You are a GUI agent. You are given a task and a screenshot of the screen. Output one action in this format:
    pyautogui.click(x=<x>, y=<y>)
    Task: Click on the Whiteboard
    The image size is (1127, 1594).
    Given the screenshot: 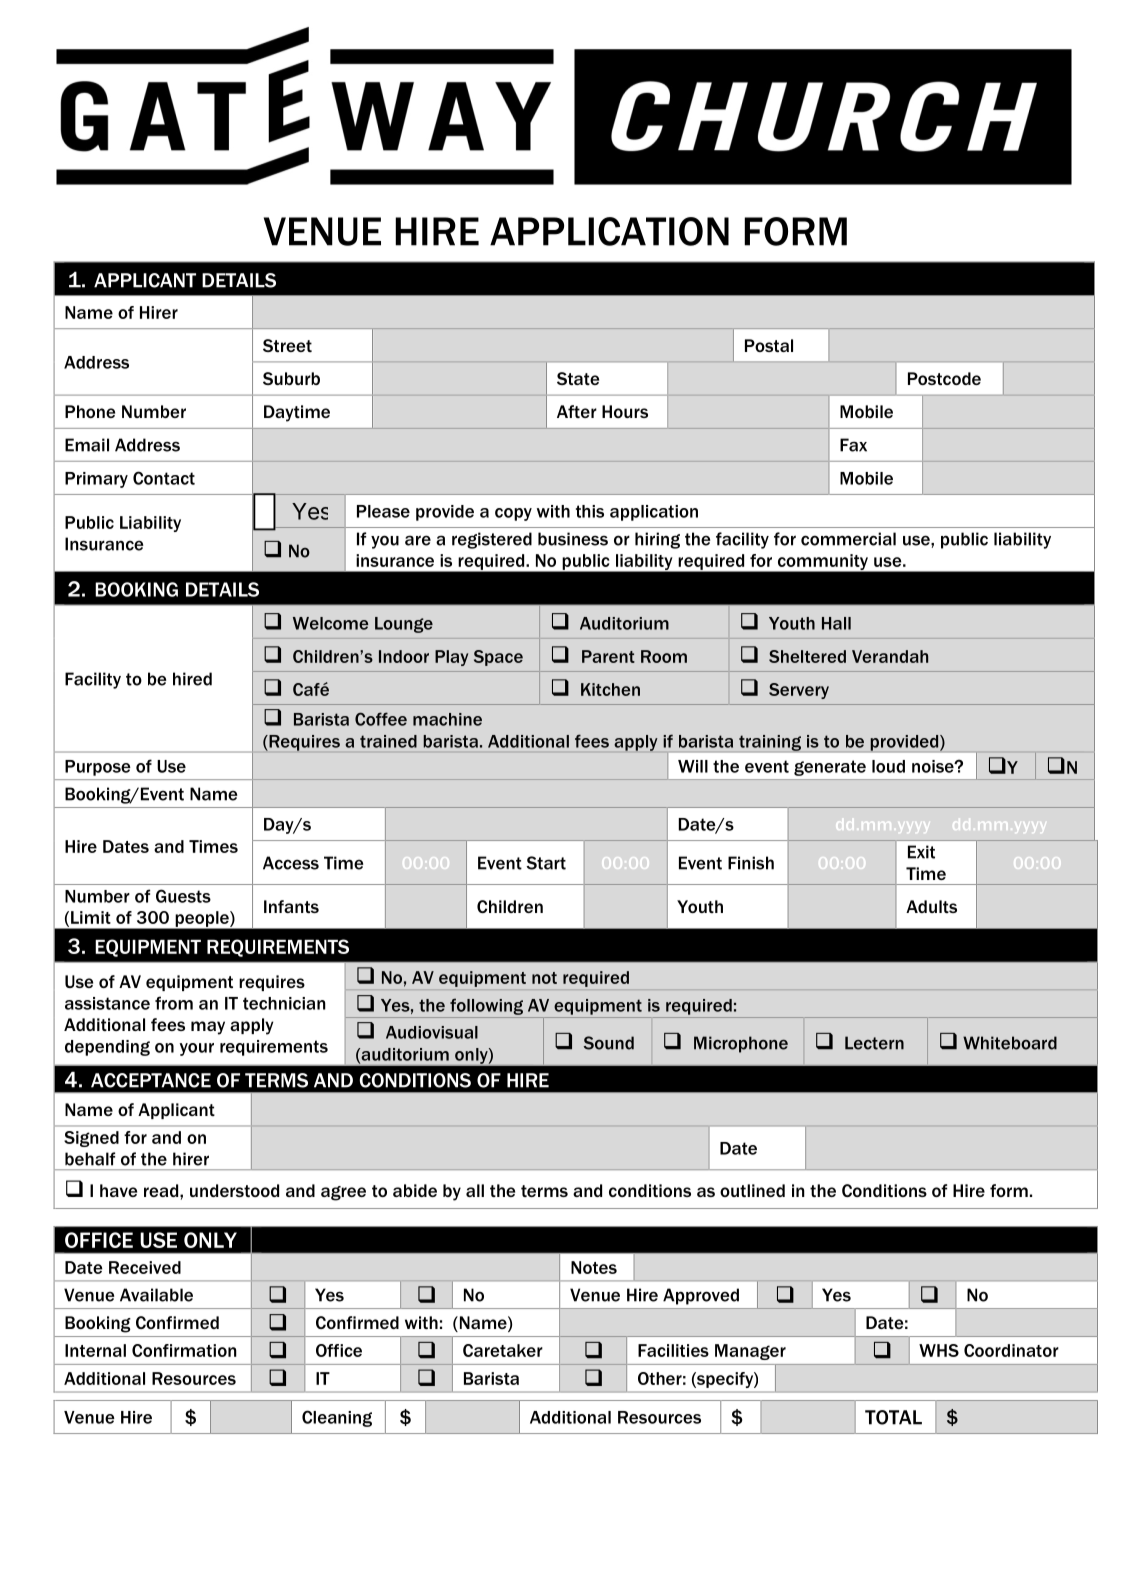 What is the action you would take?
    pyautogui.click(x=1010, y=1043)
